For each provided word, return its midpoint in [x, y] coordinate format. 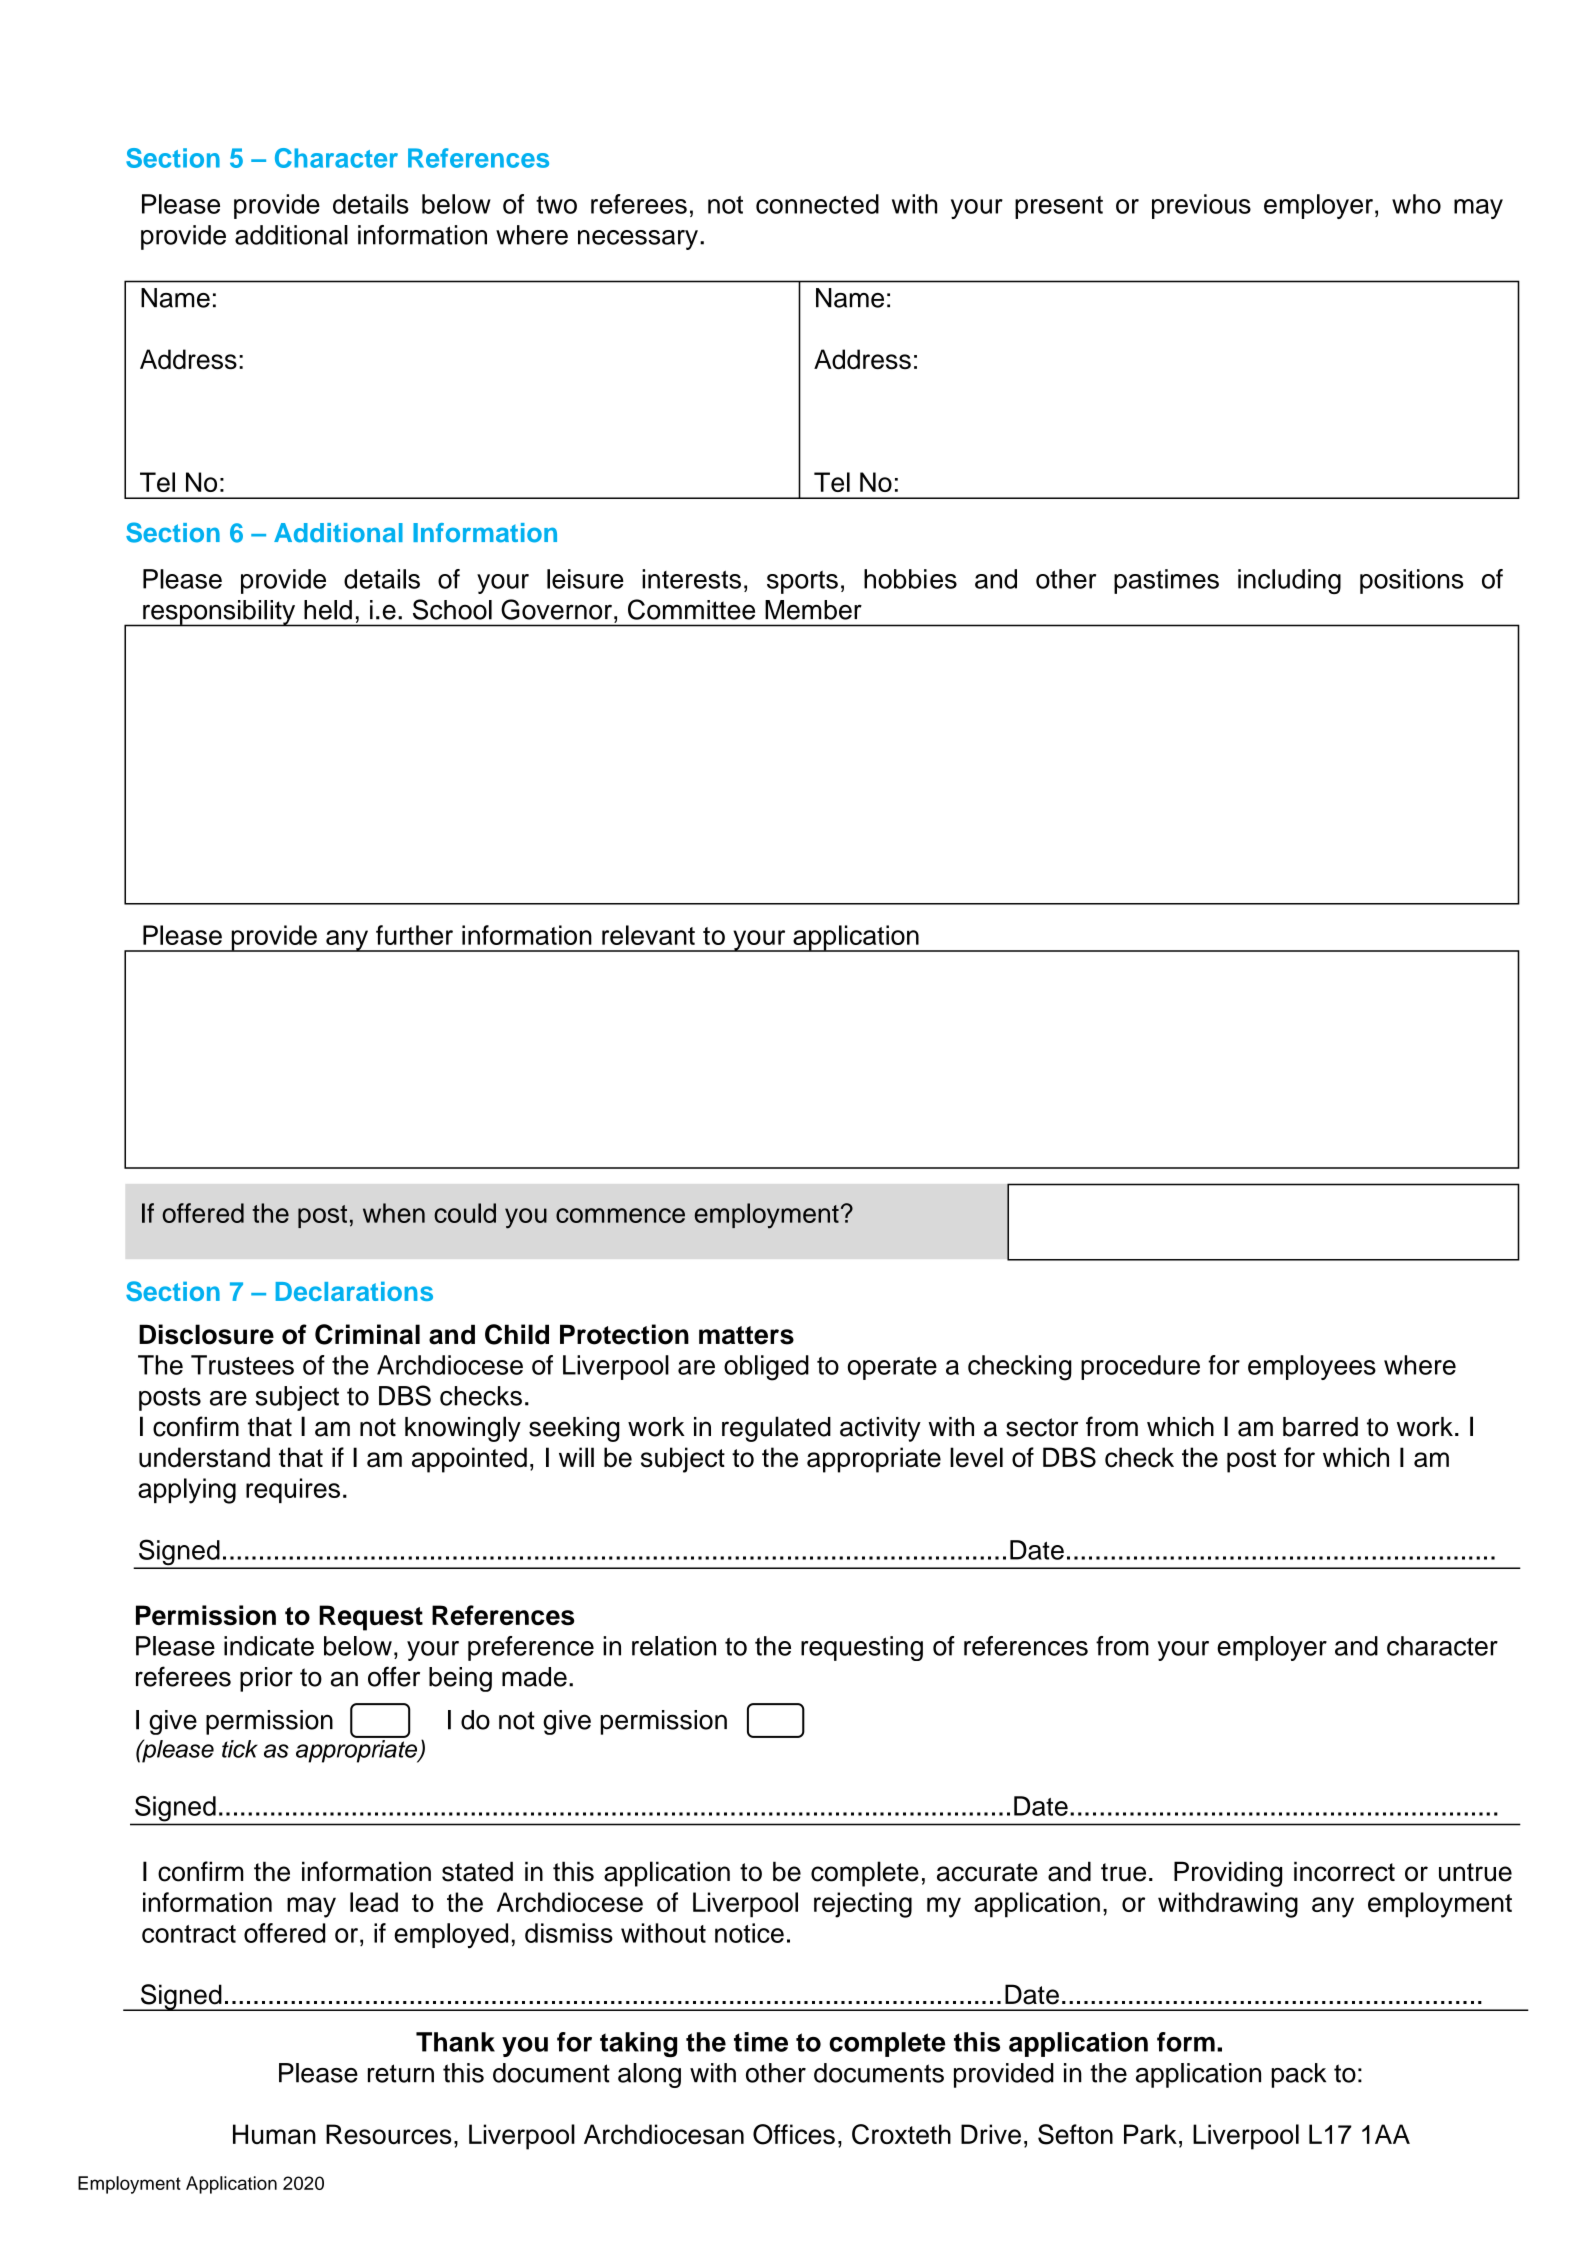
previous [1201, 206]
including [1289, 581]
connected [817, 204]
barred [1320, 1427]
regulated [776, 1429]
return [401, 2073]
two [556, 205]
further [414, 935]
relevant [648, 935]
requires [293, 1490]
